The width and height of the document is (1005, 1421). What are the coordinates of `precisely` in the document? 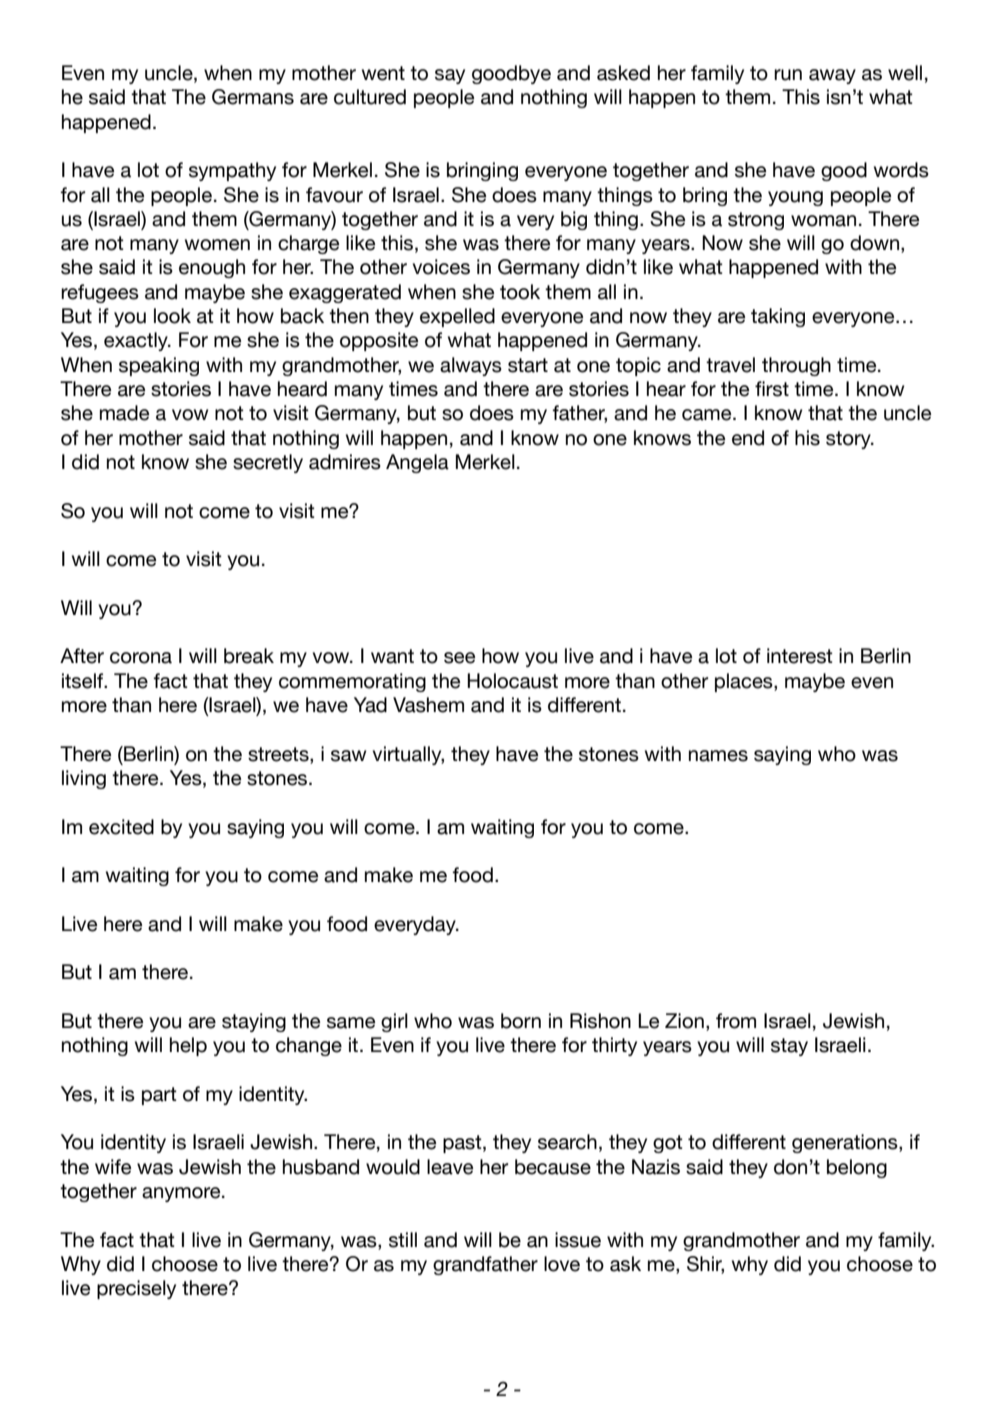 It's located at (136, 1289).
